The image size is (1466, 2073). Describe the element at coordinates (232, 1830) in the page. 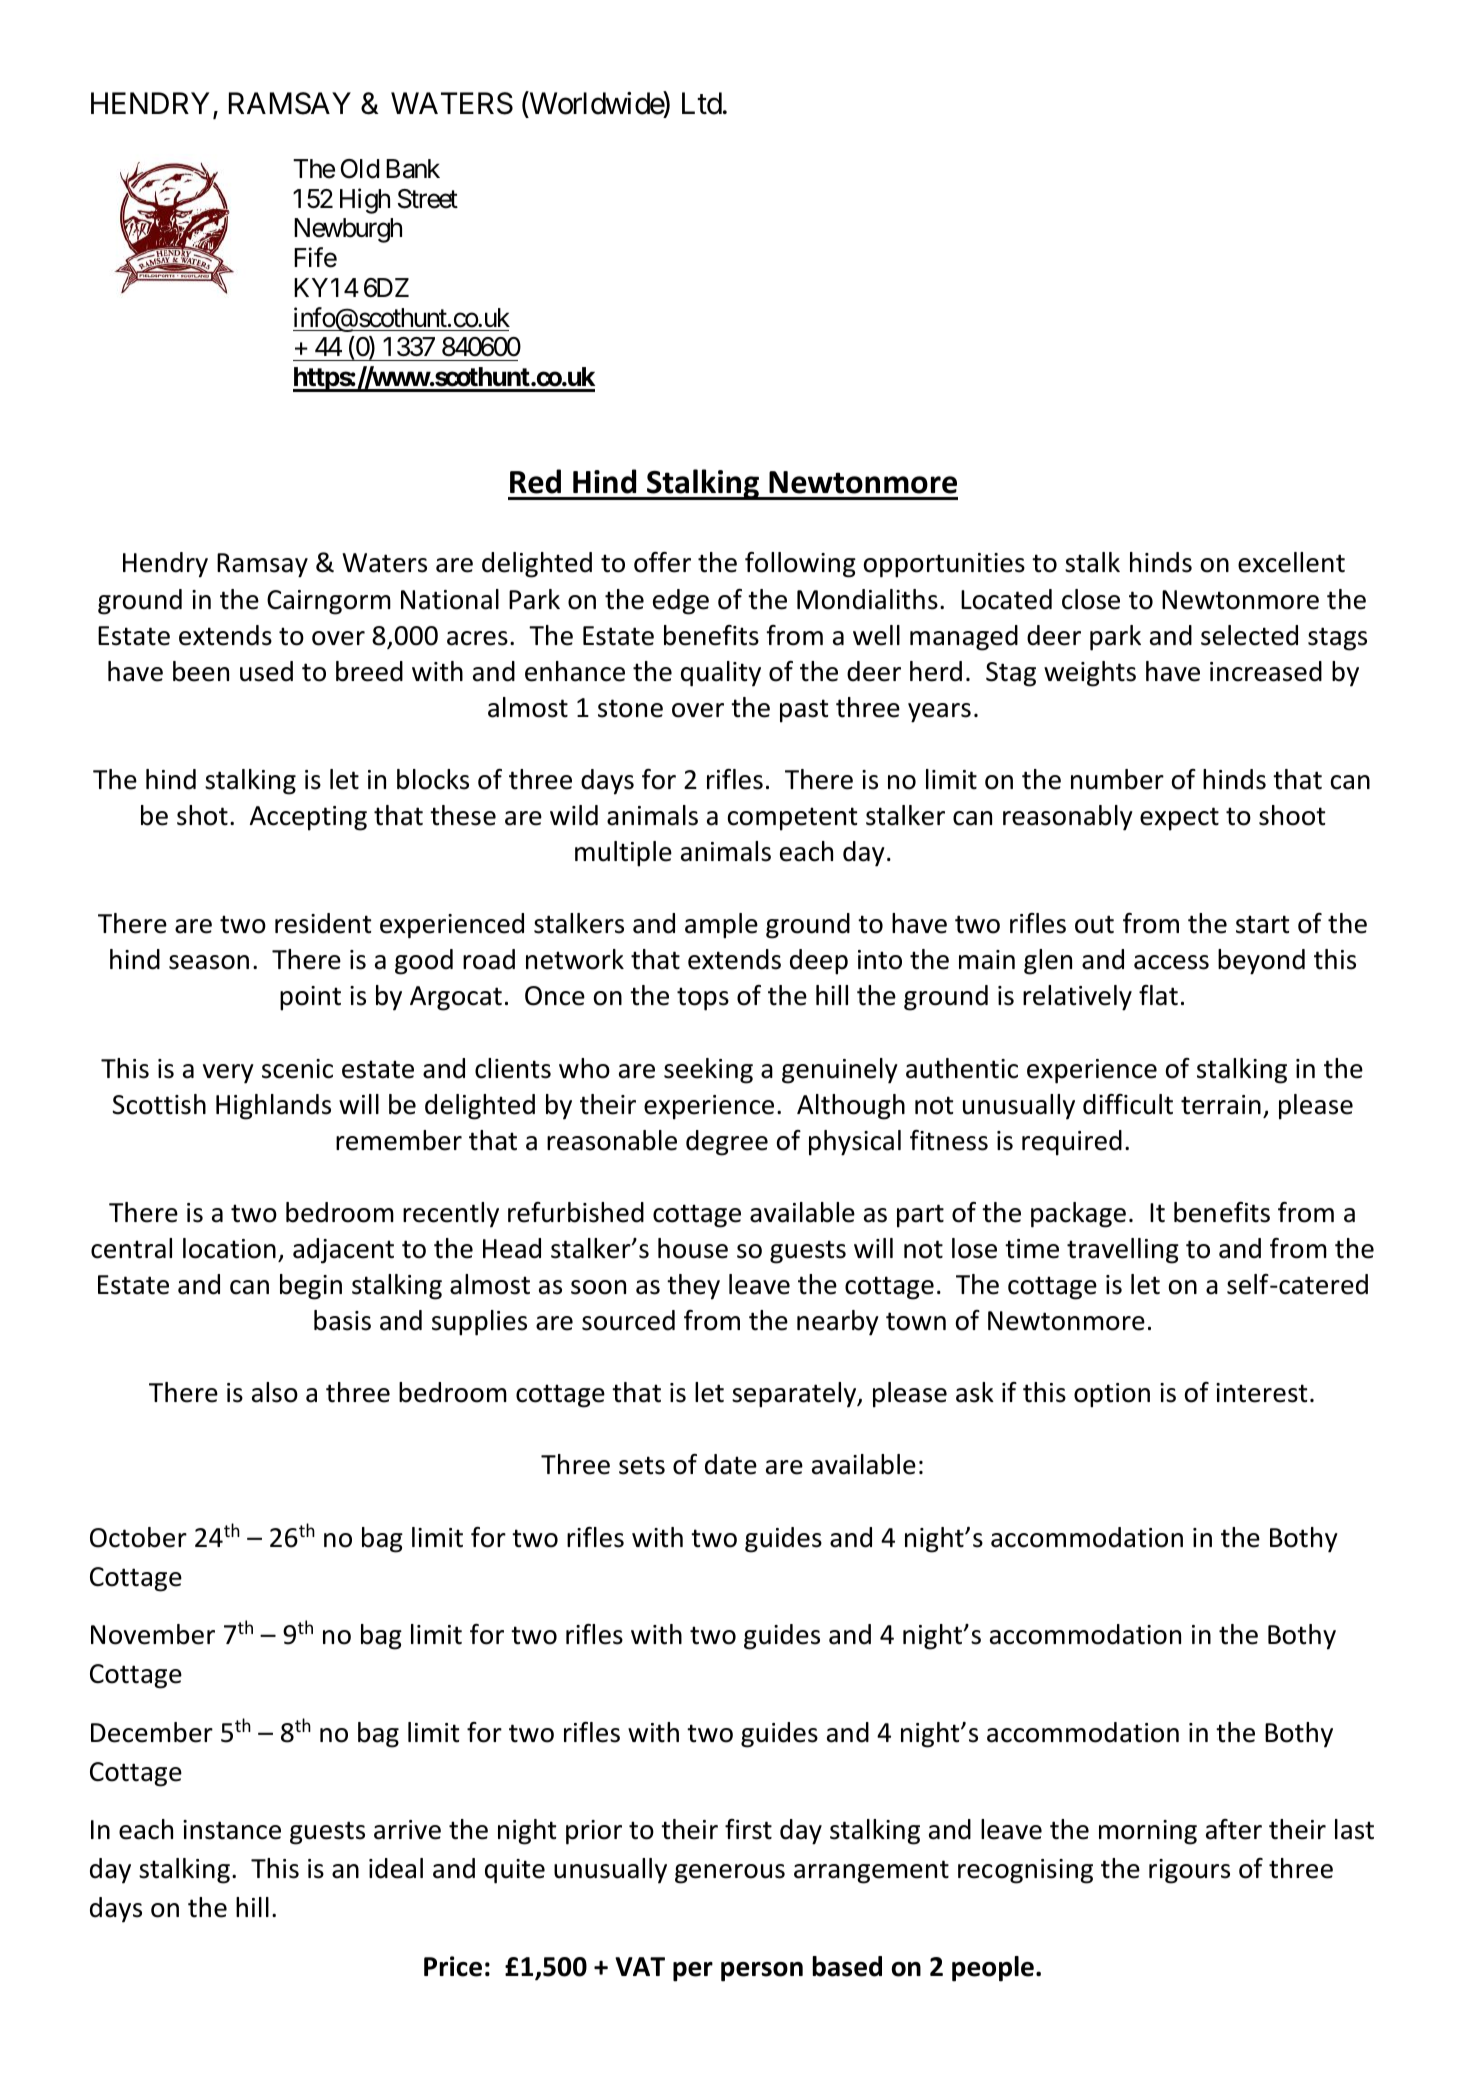

I see `instance` at that location.
